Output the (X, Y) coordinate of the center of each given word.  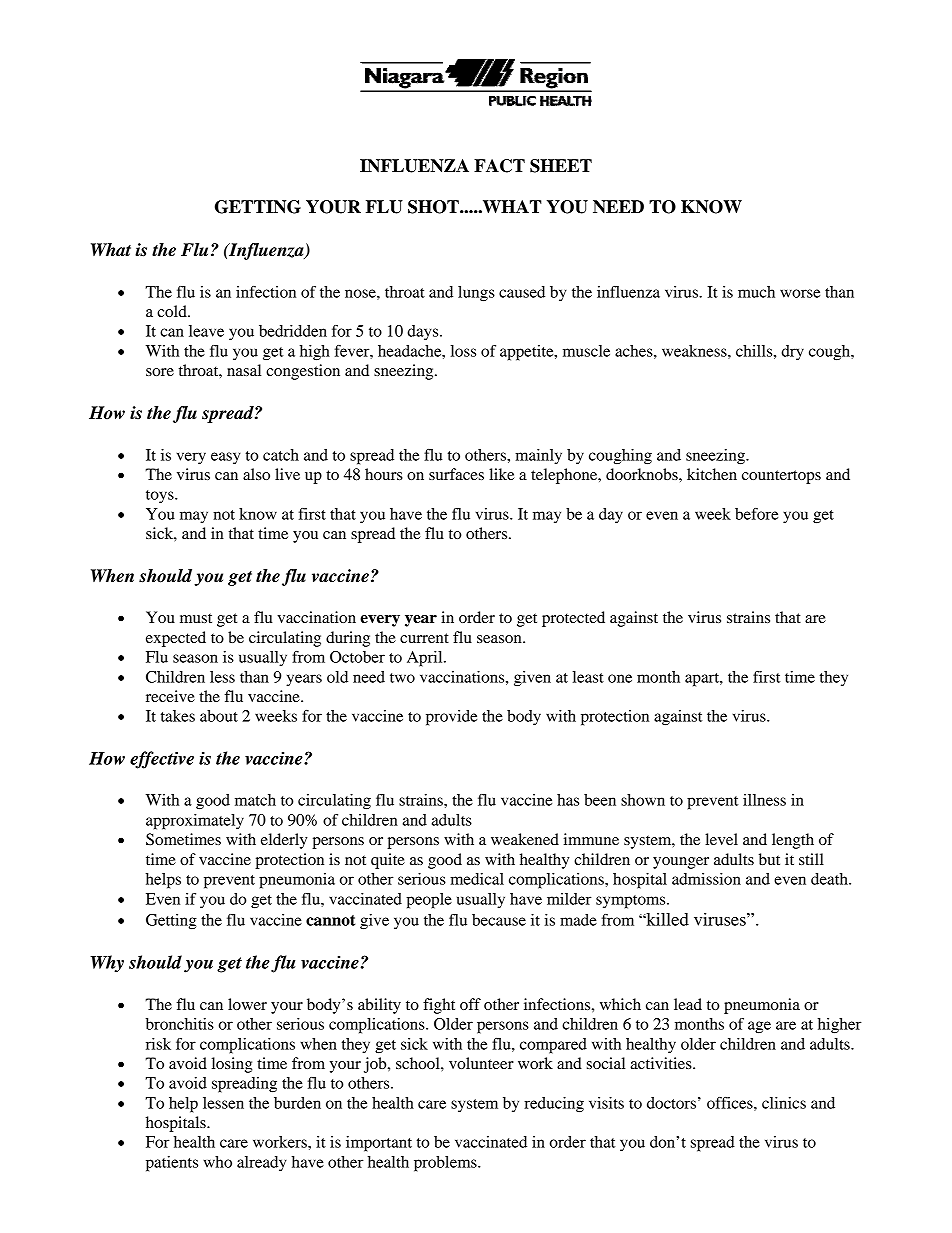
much (756, 292)
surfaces (456, 474)
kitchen (712, 474)
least (588, 677)
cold (173, 311)
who (217, 1162)
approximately (195, 822)
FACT (499, 166)
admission (706, 879)
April (426, 659)
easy (226, 458)
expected (176, 639)
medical (477, 879)
